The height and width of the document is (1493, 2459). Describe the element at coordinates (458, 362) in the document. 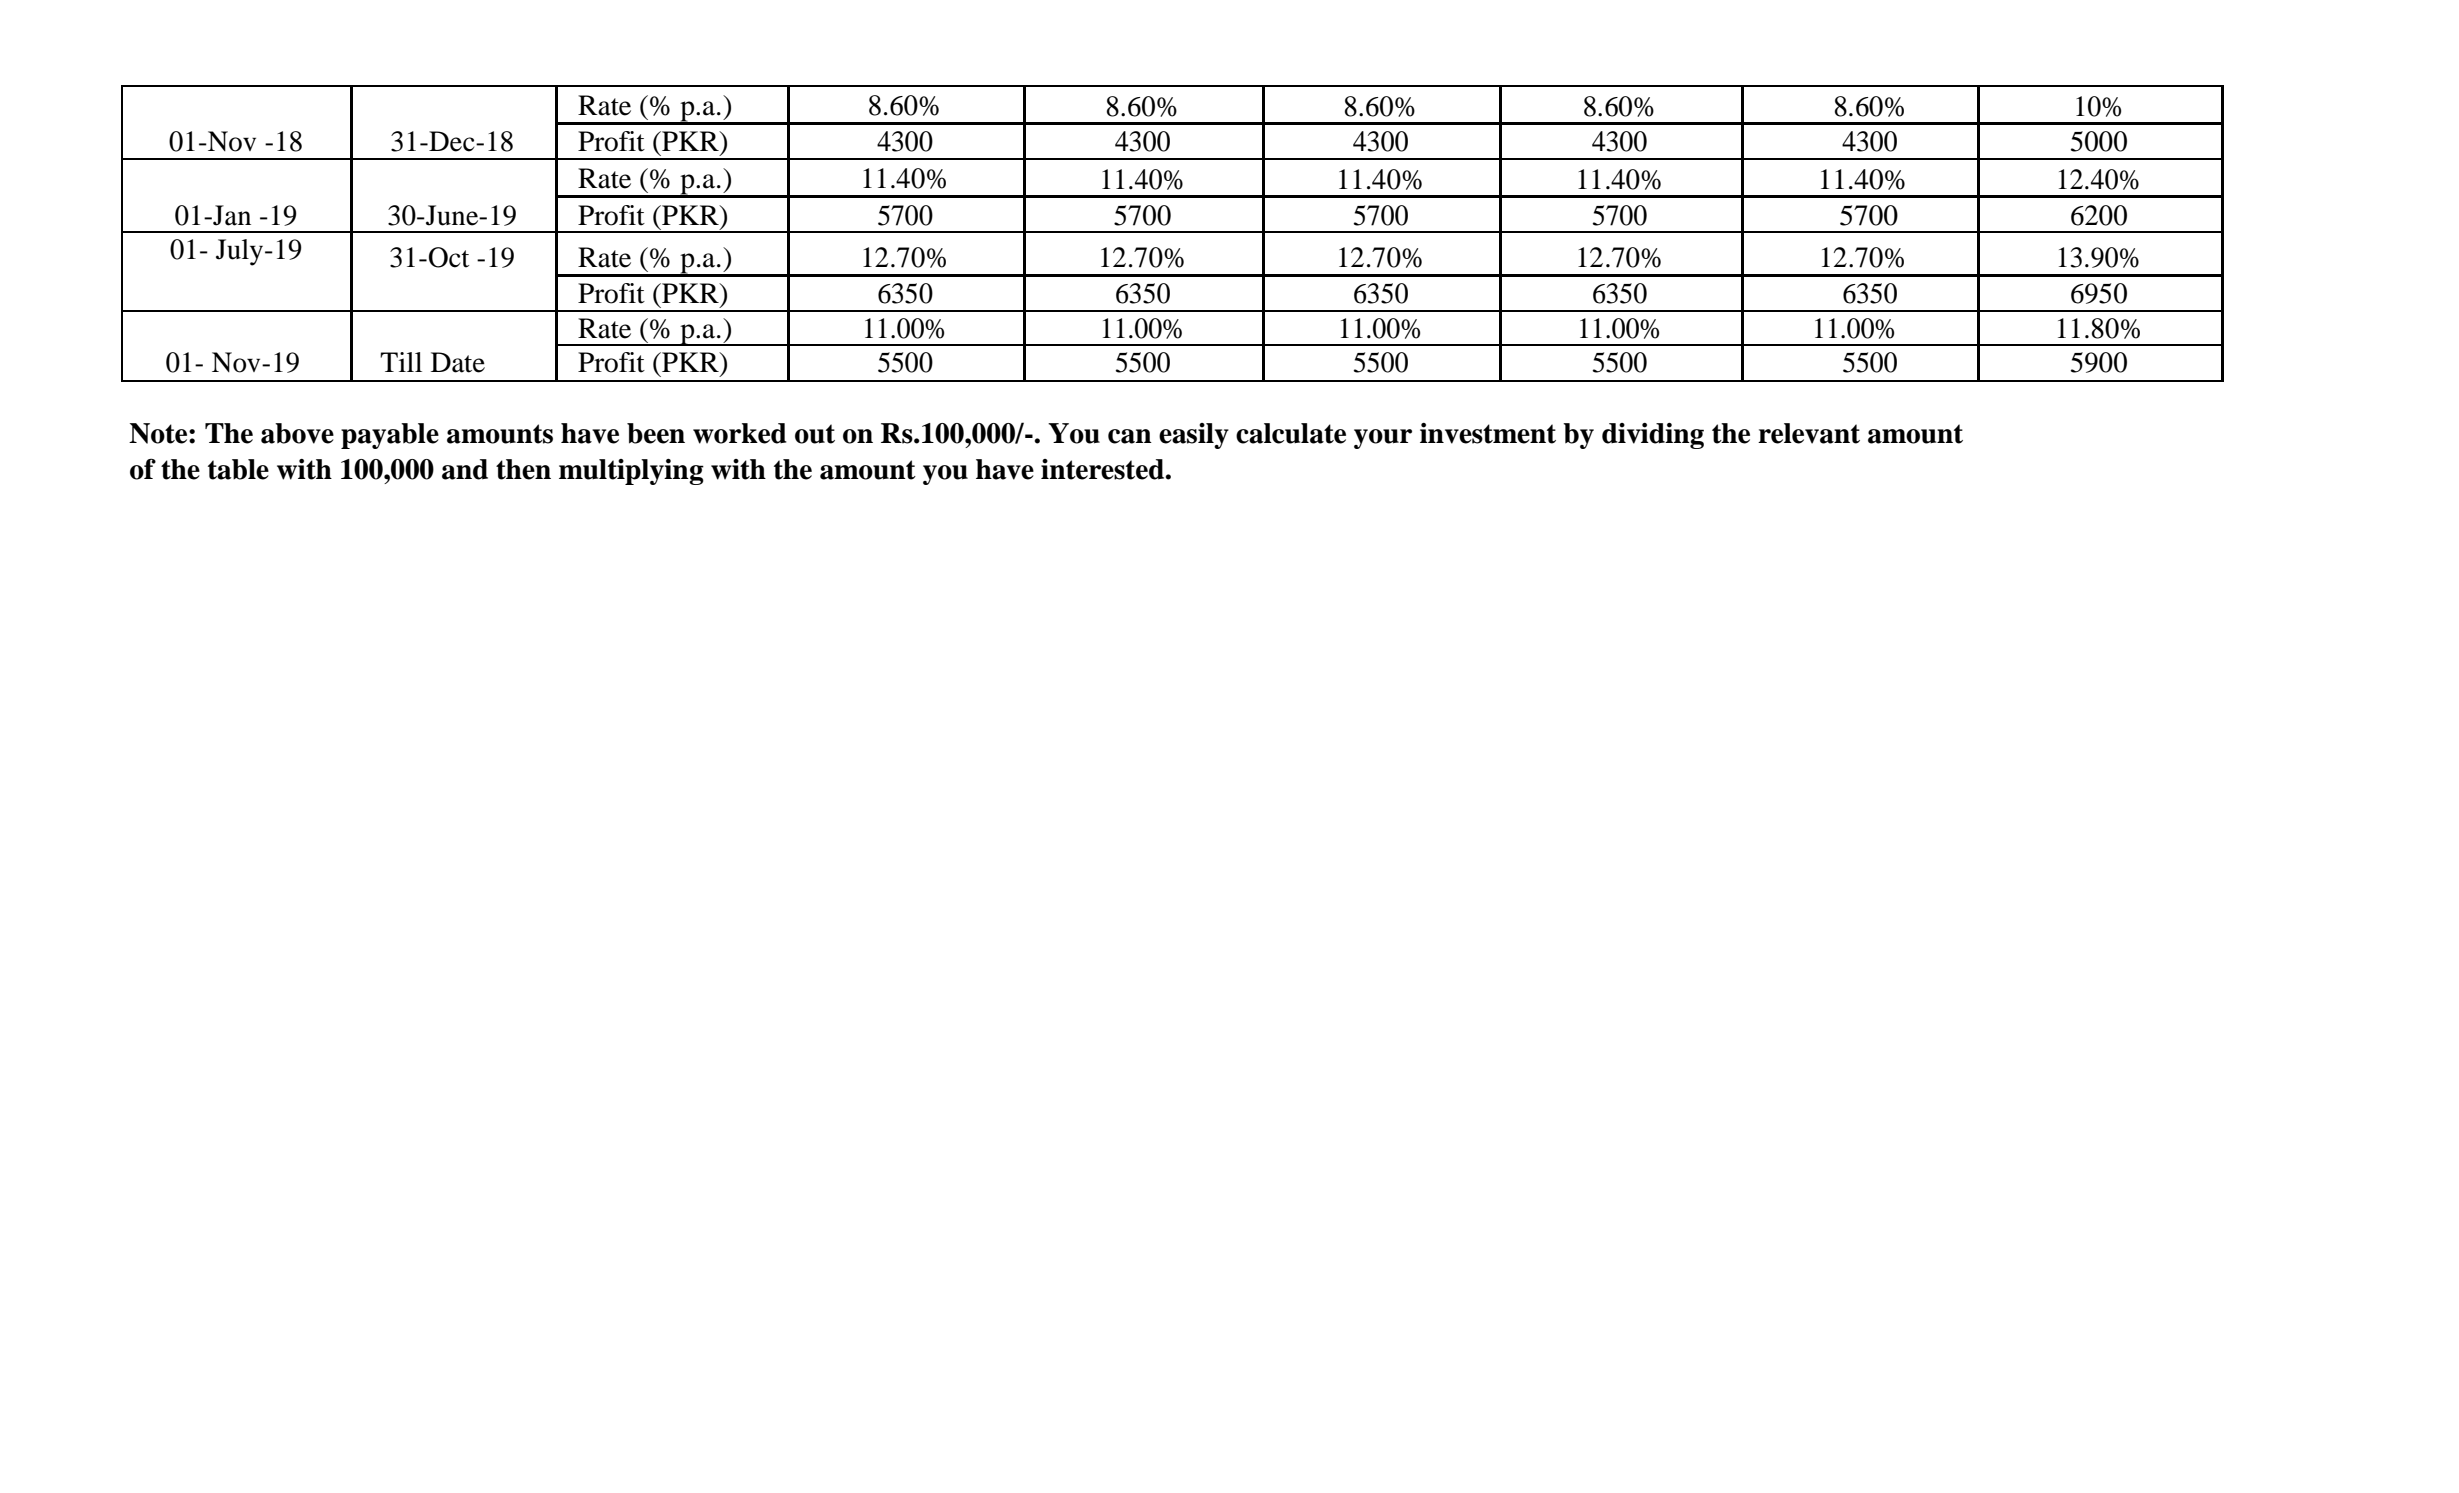

I see `Date` at that location.
